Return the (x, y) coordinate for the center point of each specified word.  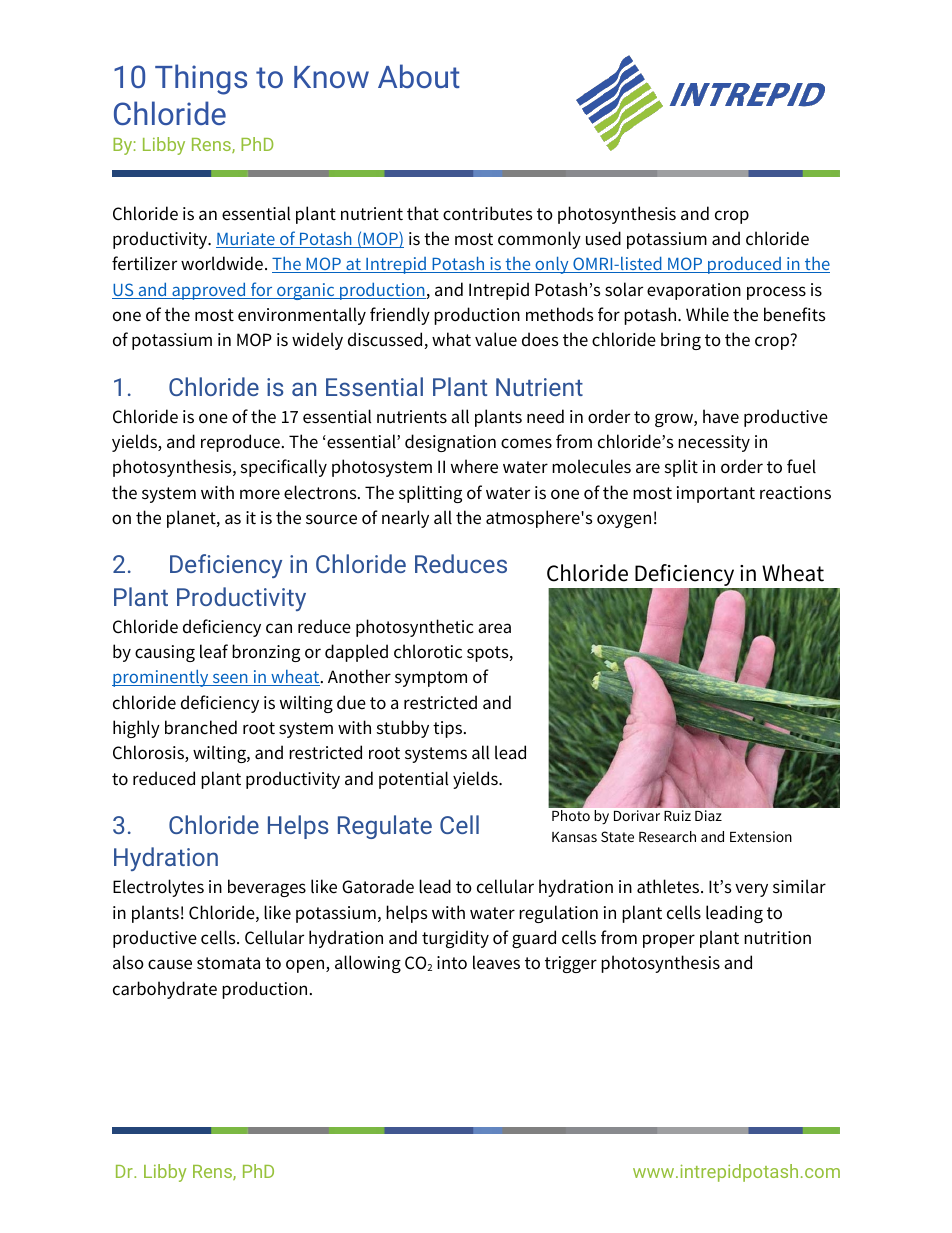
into (452, 963)
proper (669, 941)
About (419, 76)
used (603, 238)
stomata (228, 963)
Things (201, 79)
